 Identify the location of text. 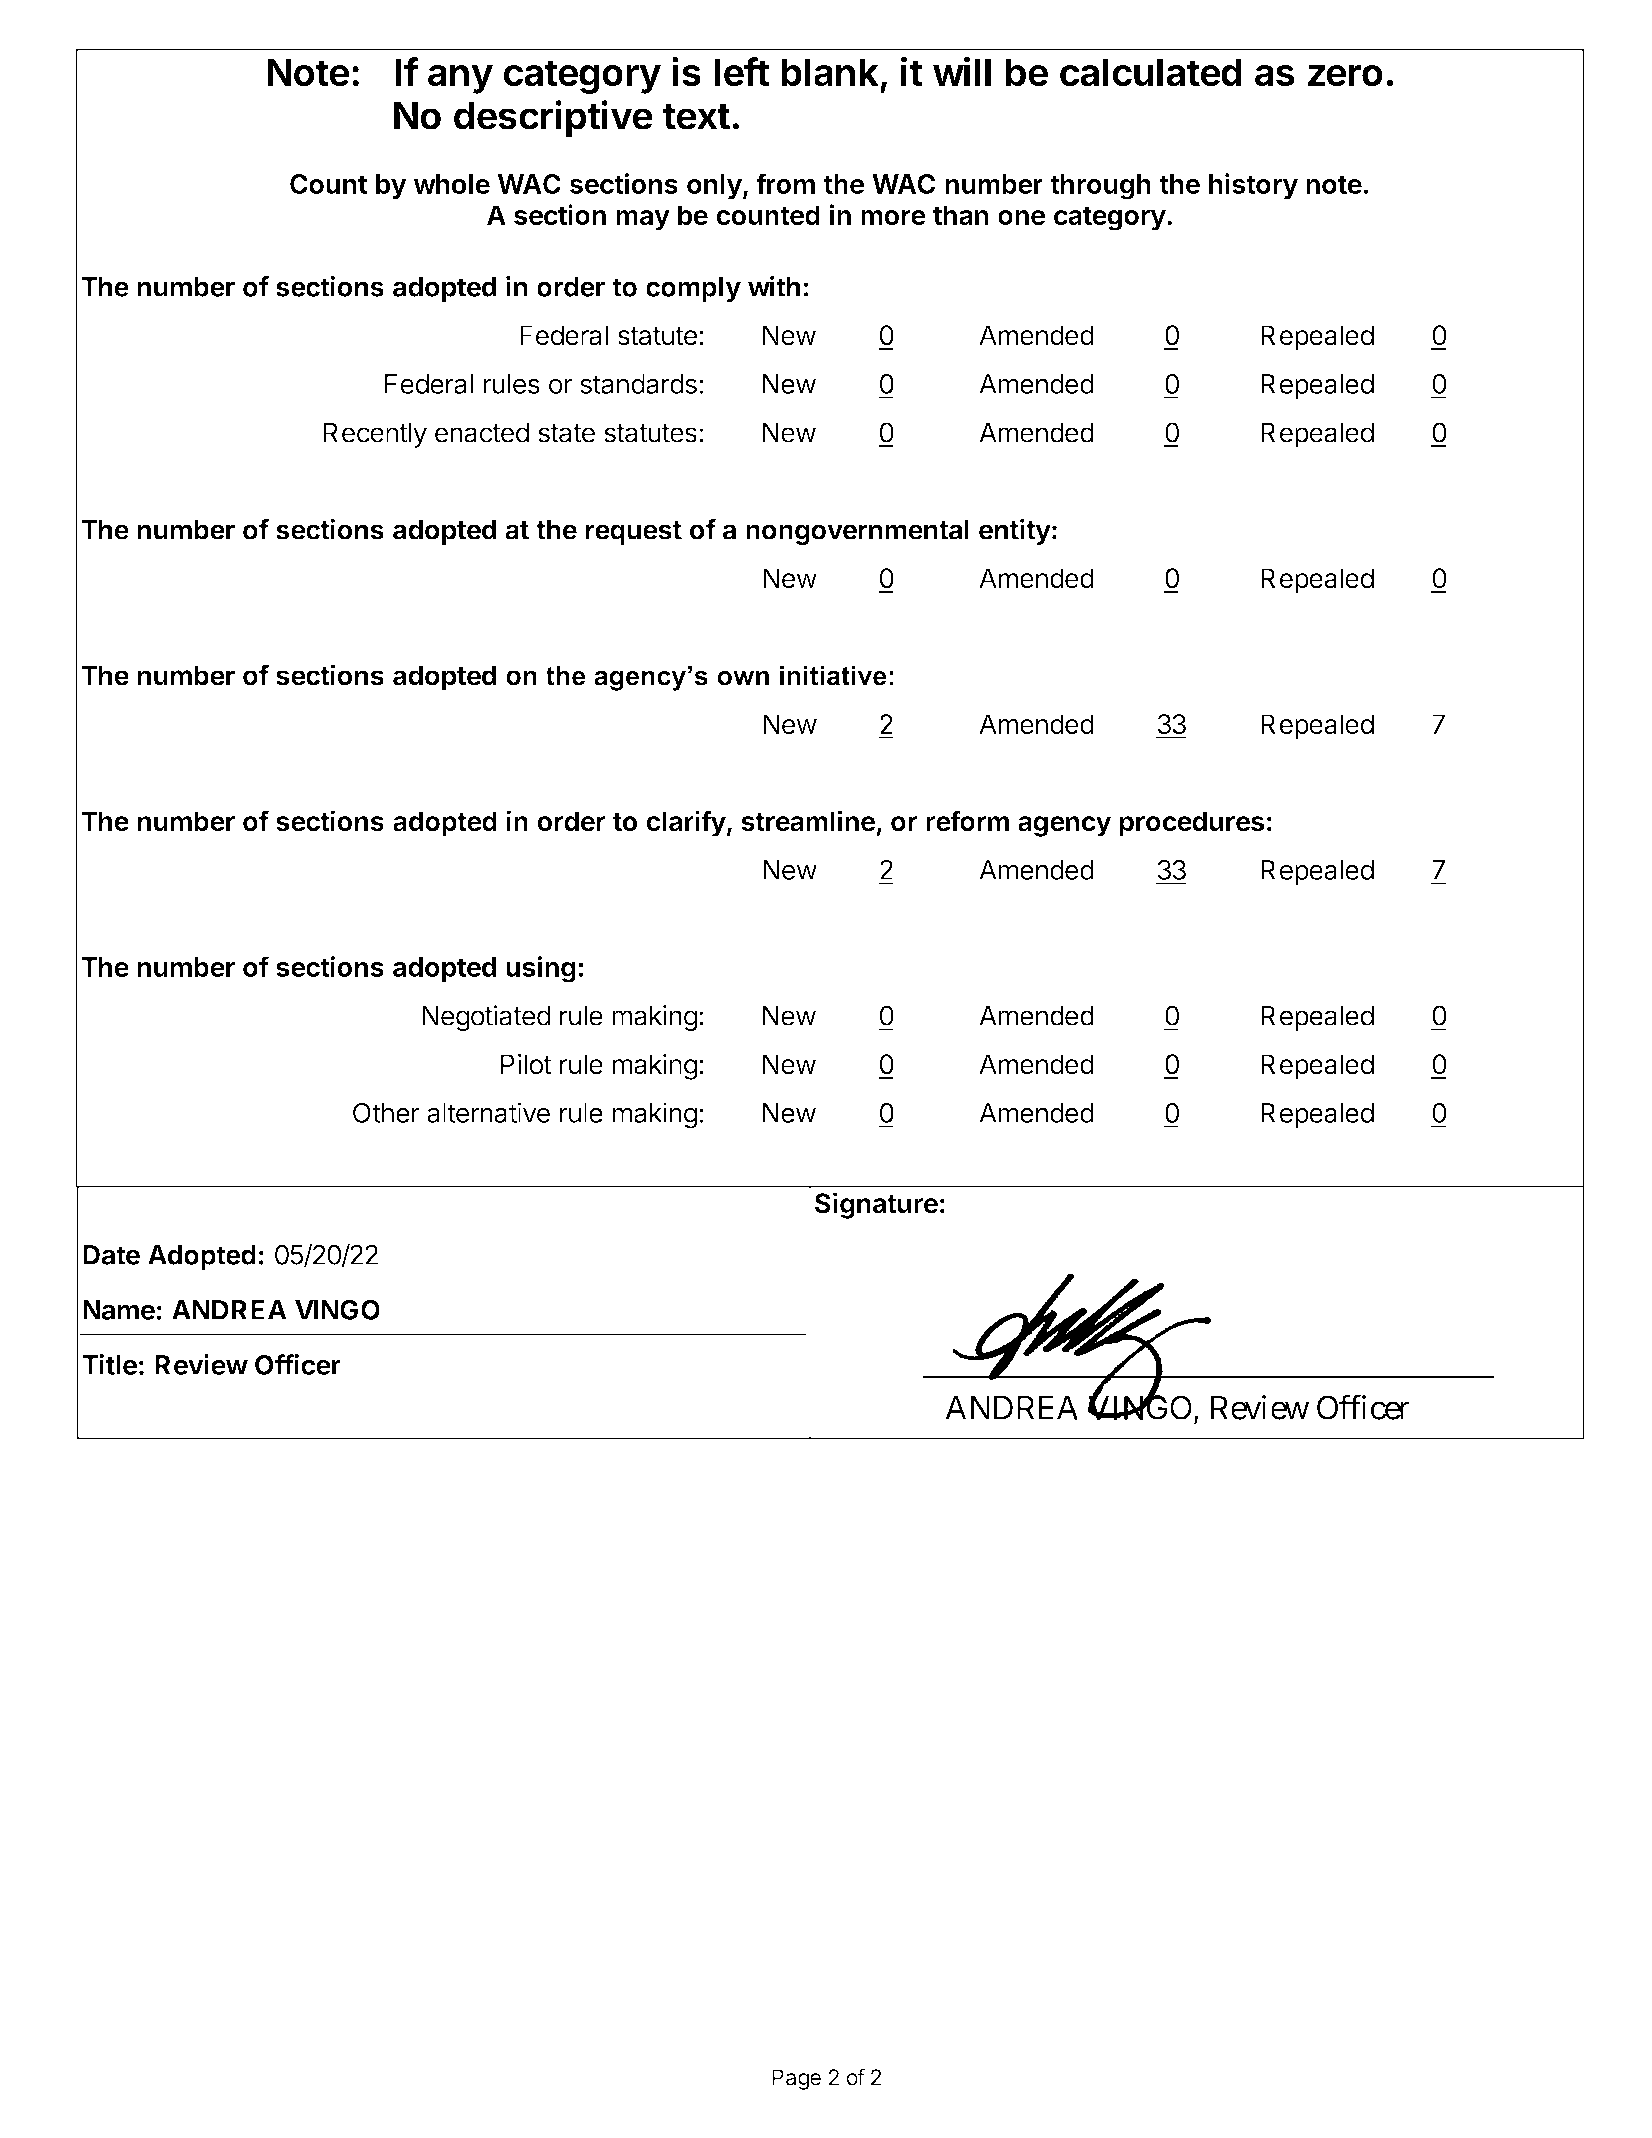
(696, 116).
